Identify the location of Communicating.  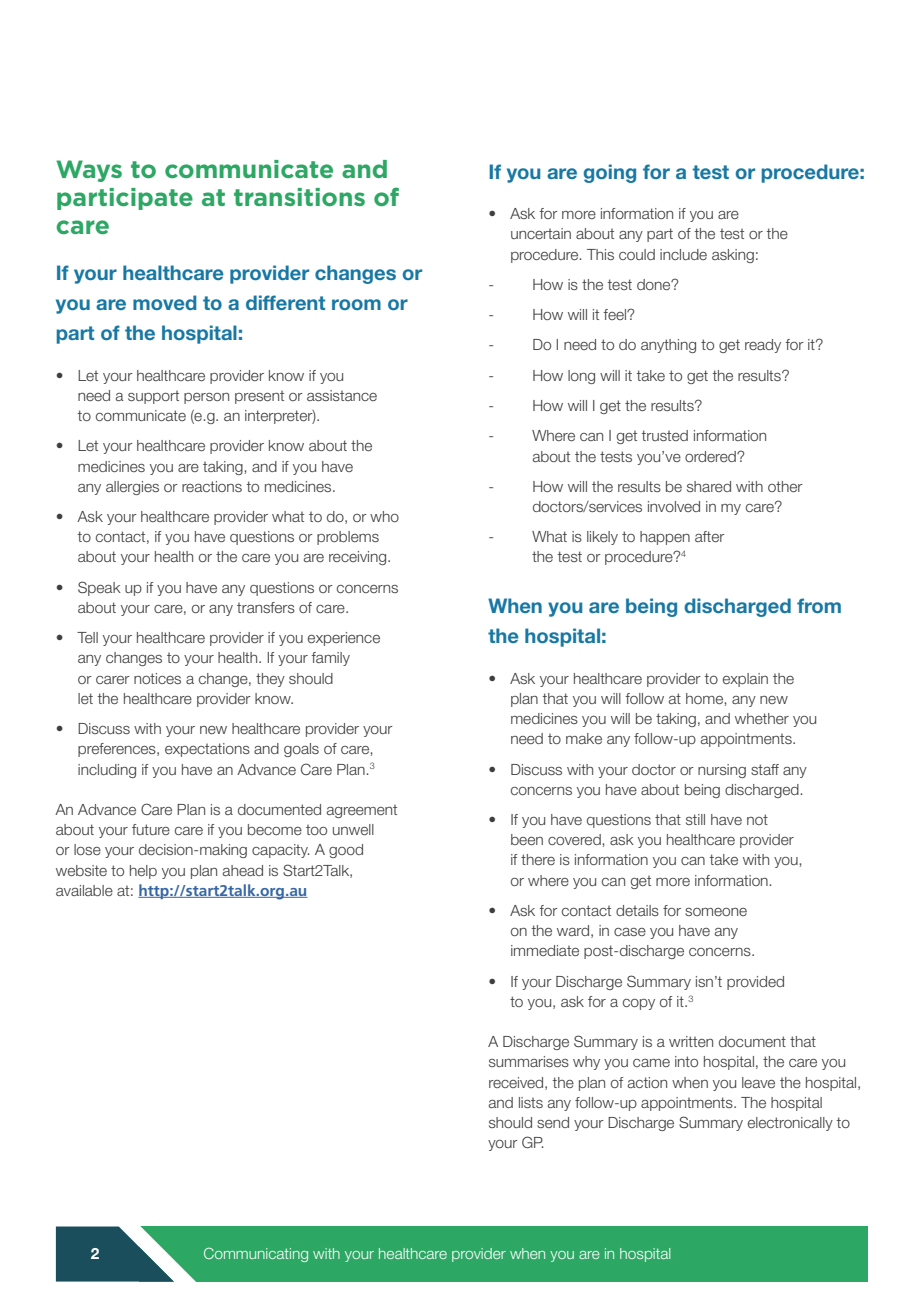
(256, 1255).
